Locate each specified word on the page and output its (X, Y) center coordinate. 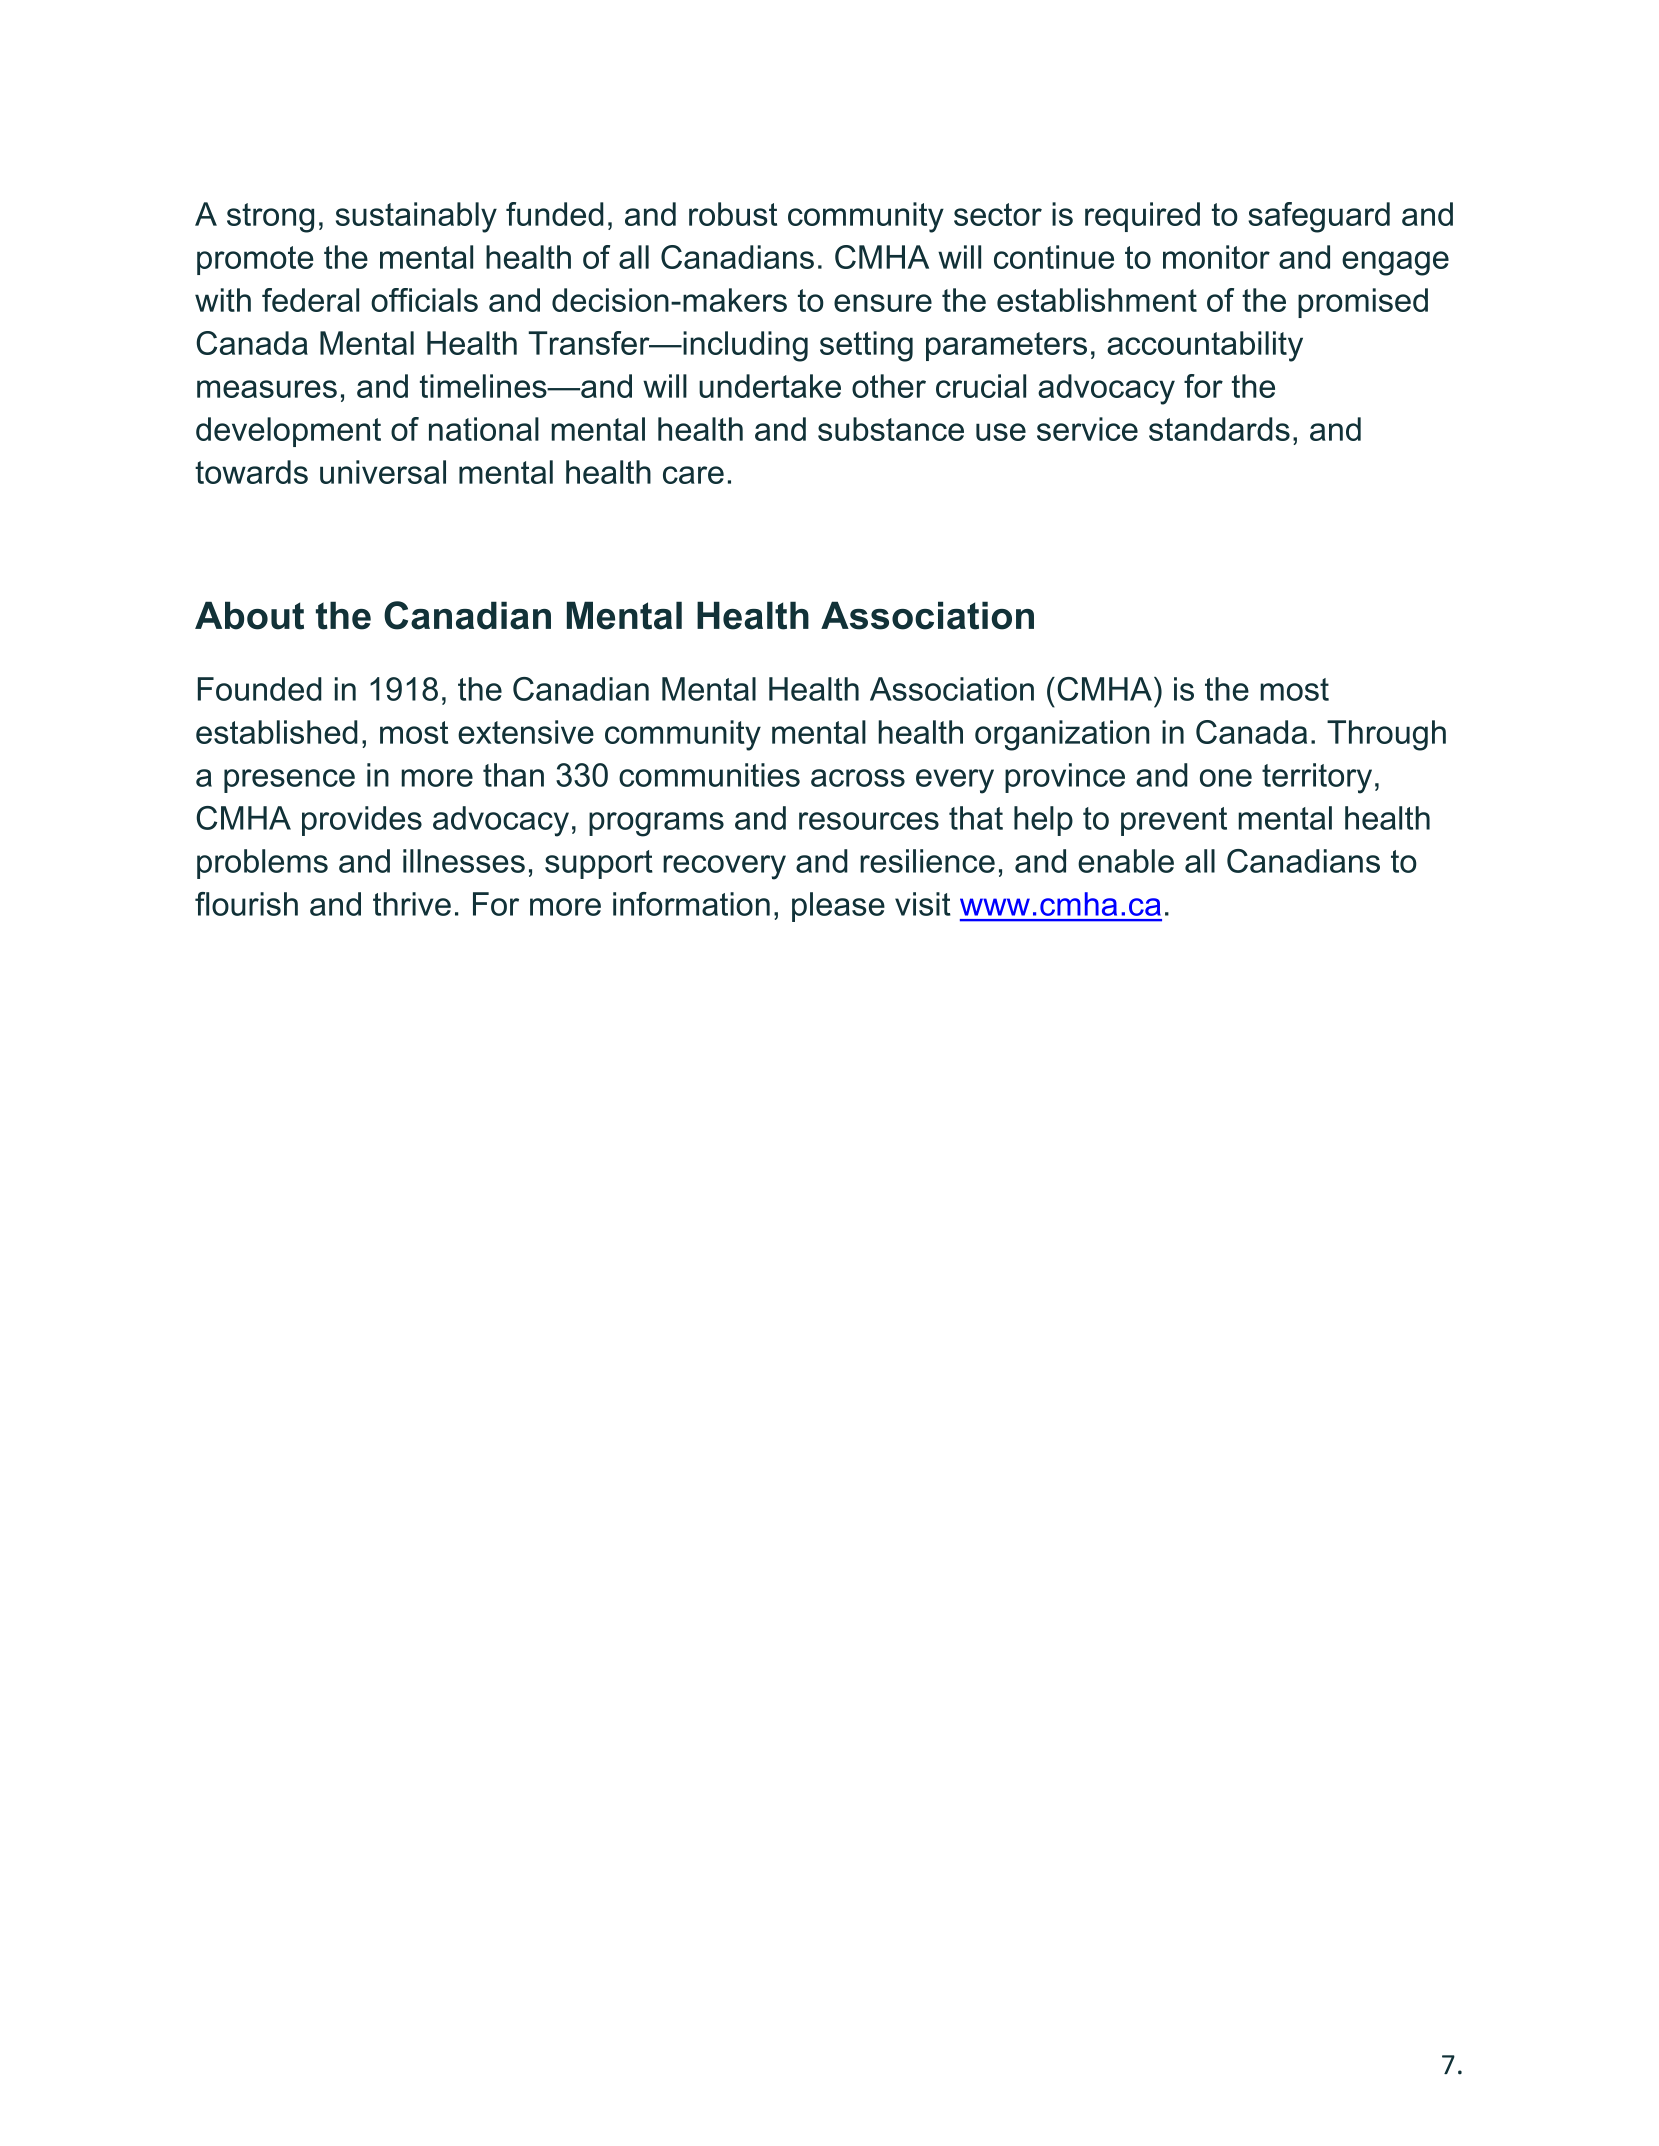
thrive (412, 904)
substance (891, 429)
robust (733, 214)
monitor (1216, 257)
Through (1386, 735)
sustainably (416, 217)
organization (1062, 735)
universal (383, 472)
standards (1219, 429)
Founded (260, 689)
